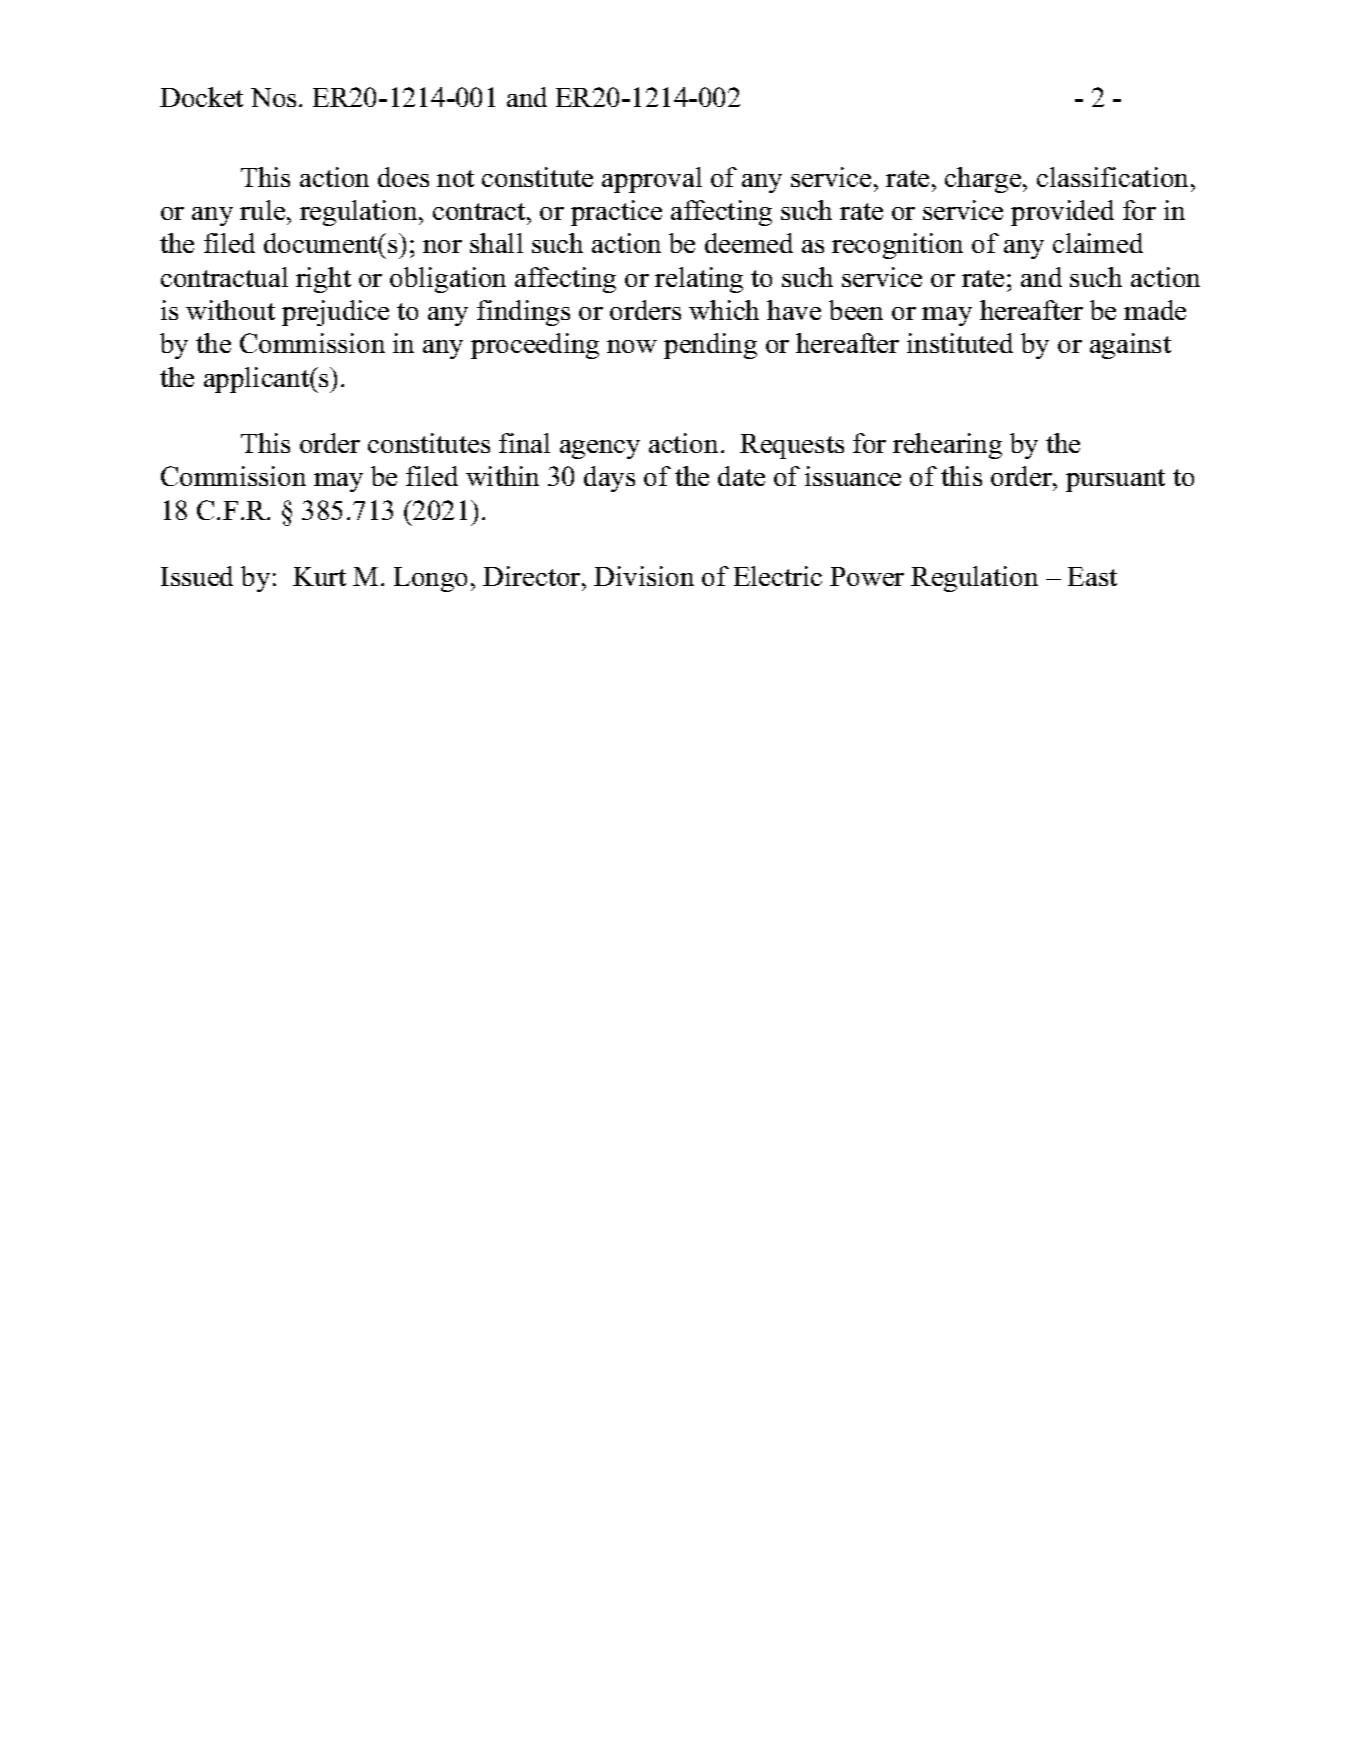  Describe the element at coordinates (960, 343) in the image. I see `instituted` at that location.
